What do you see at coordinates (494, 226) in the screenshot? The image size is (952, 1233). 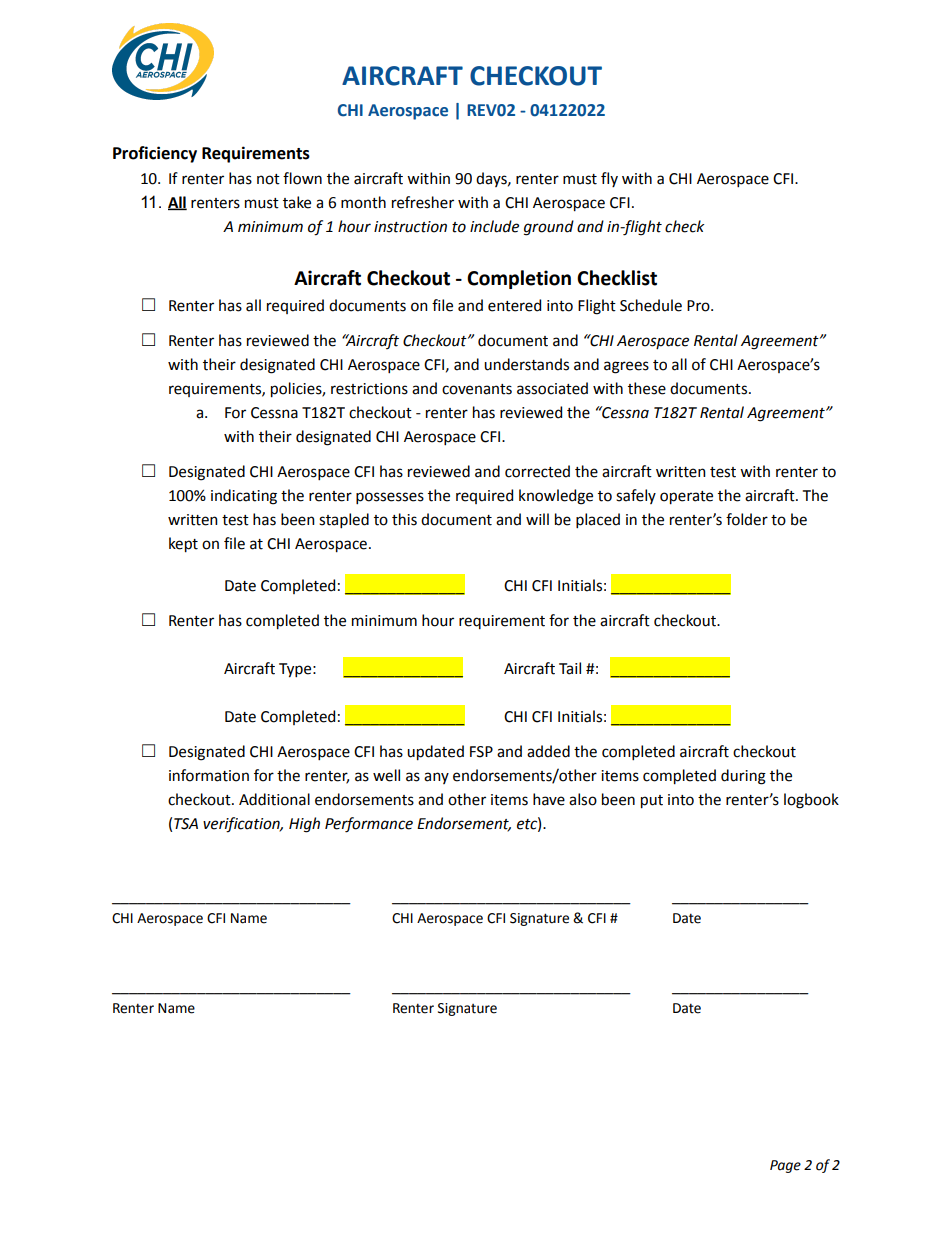 I see `include` at bounding box center [494, 226].
